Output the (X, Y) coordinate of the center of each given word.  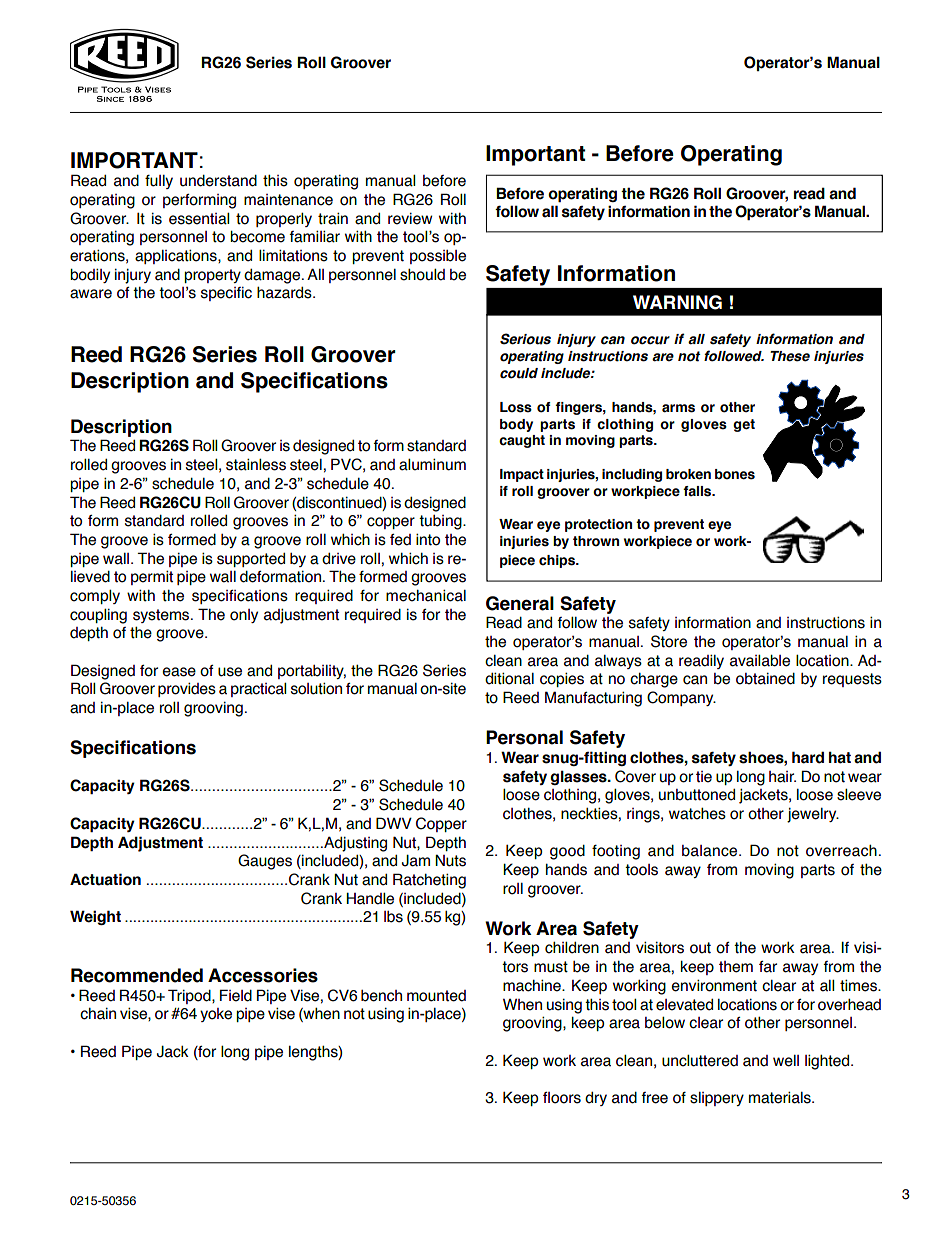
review (410, 218)
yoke (216, 1015)
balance (711, 851)
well (786, 1061)
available (760, 660)
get (744, 425)
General (520, 603)
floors (562, 1098)
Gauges (265, 862)
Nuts (450, 860)
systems (162, 616)
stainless (256, 464)
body (516, 425)
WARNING (677, 302)
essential (199, 218)
